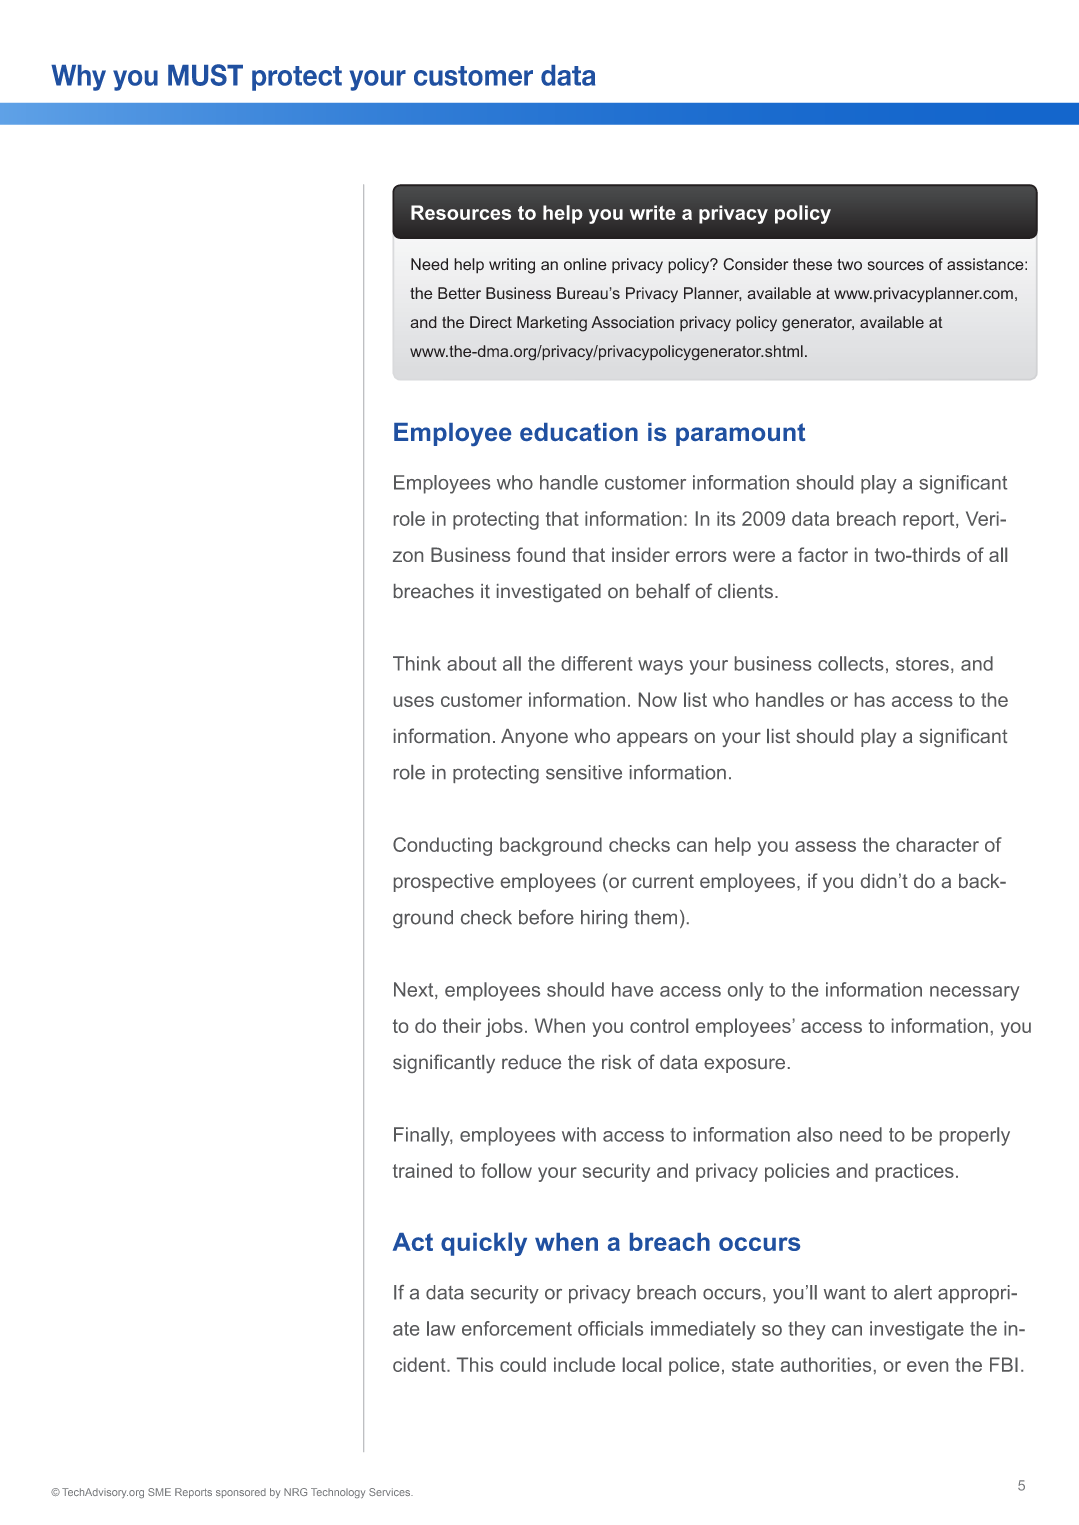 This screenshot has height=1525, width=1079. What do you see at coordinates (823, 554) in the screenshot?
I see `factor` at bounding box center [823, 554].
